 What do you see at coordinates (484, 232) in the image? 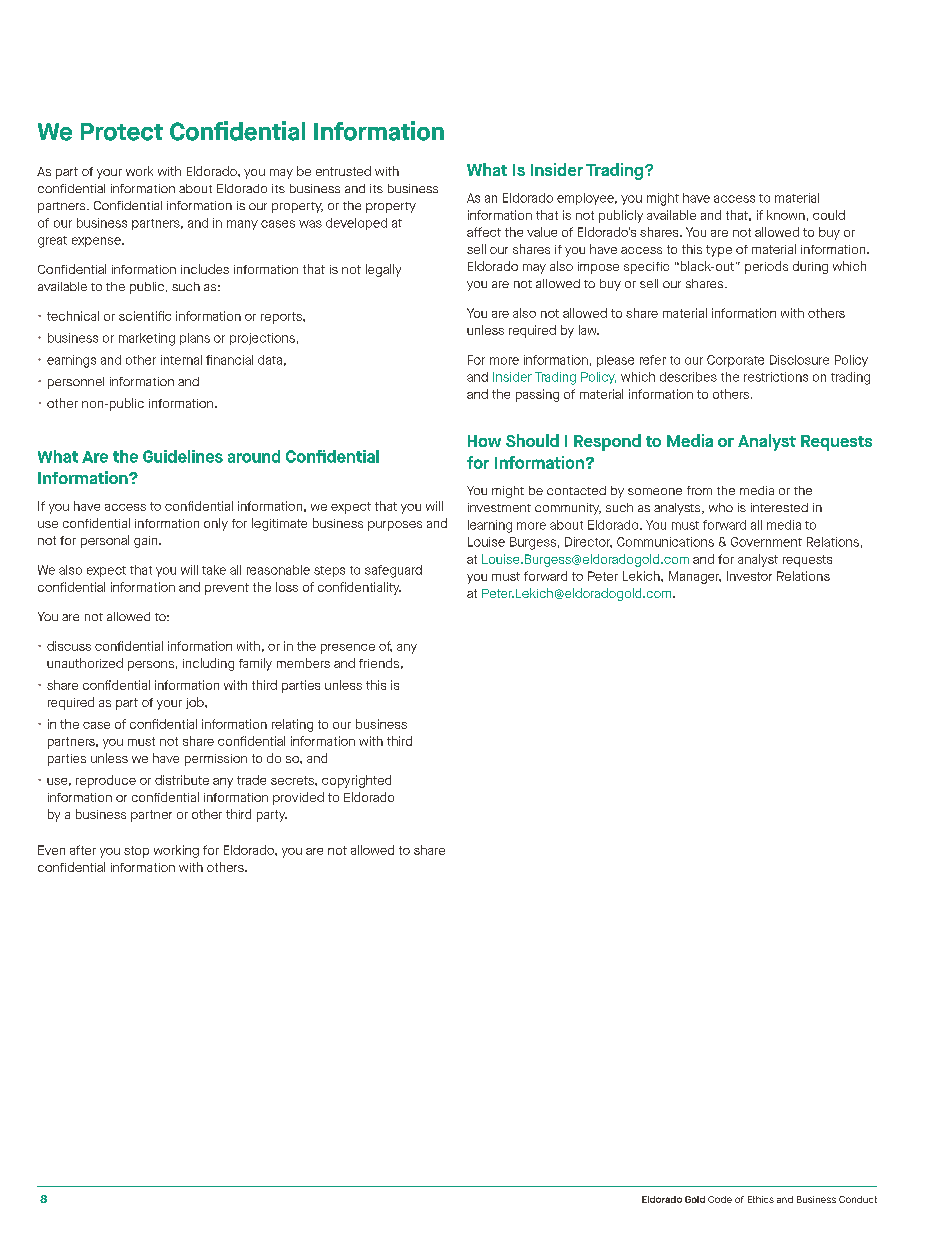
I see `affect` at bounding box center [484, 232].
